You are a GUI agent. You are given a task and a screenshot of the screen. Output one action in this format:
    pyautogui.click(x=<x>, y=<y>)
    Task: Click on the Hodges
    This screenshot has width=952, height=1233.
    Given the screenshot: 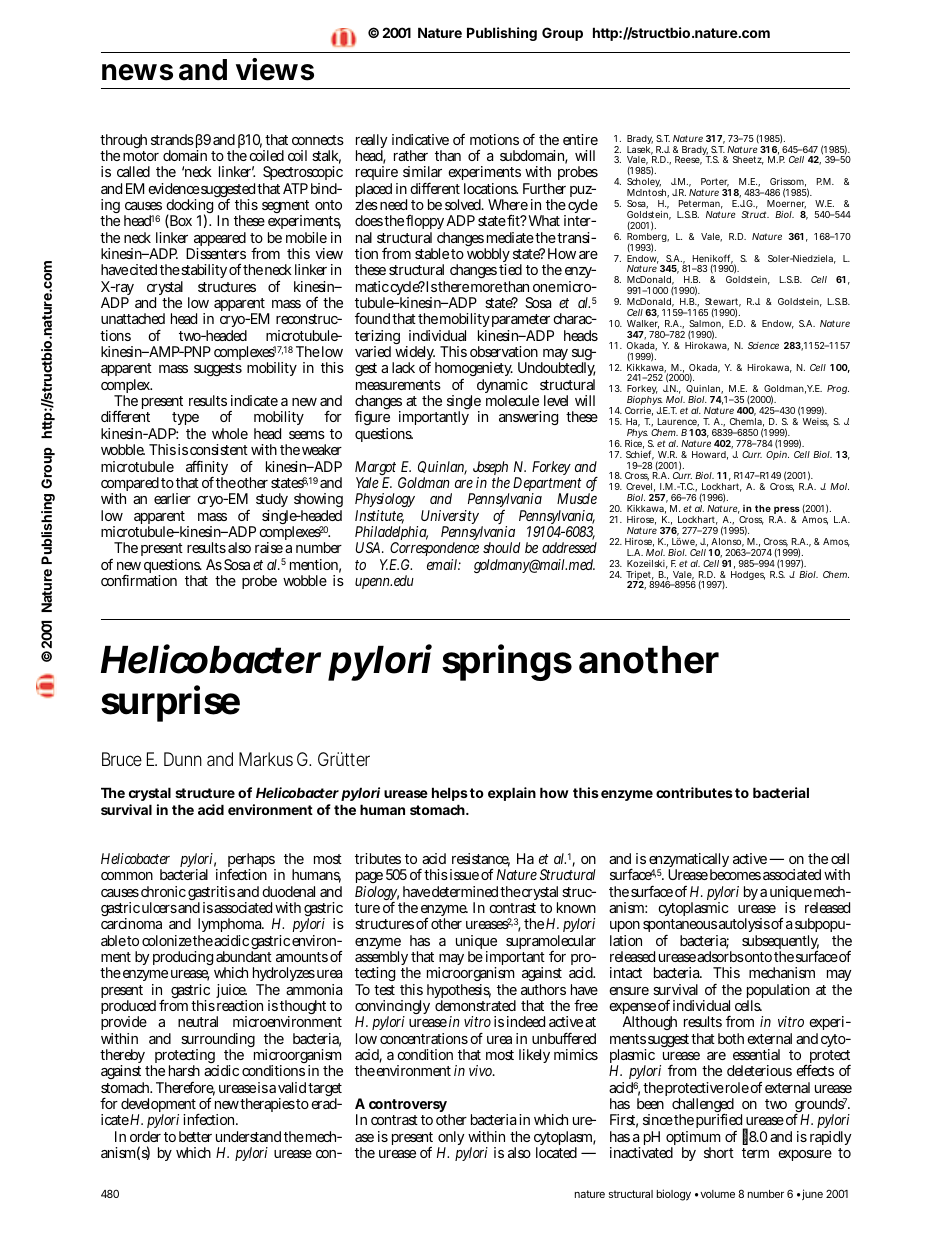 What is the action you would take?
    pyautogui.click(x=748, y=575)
